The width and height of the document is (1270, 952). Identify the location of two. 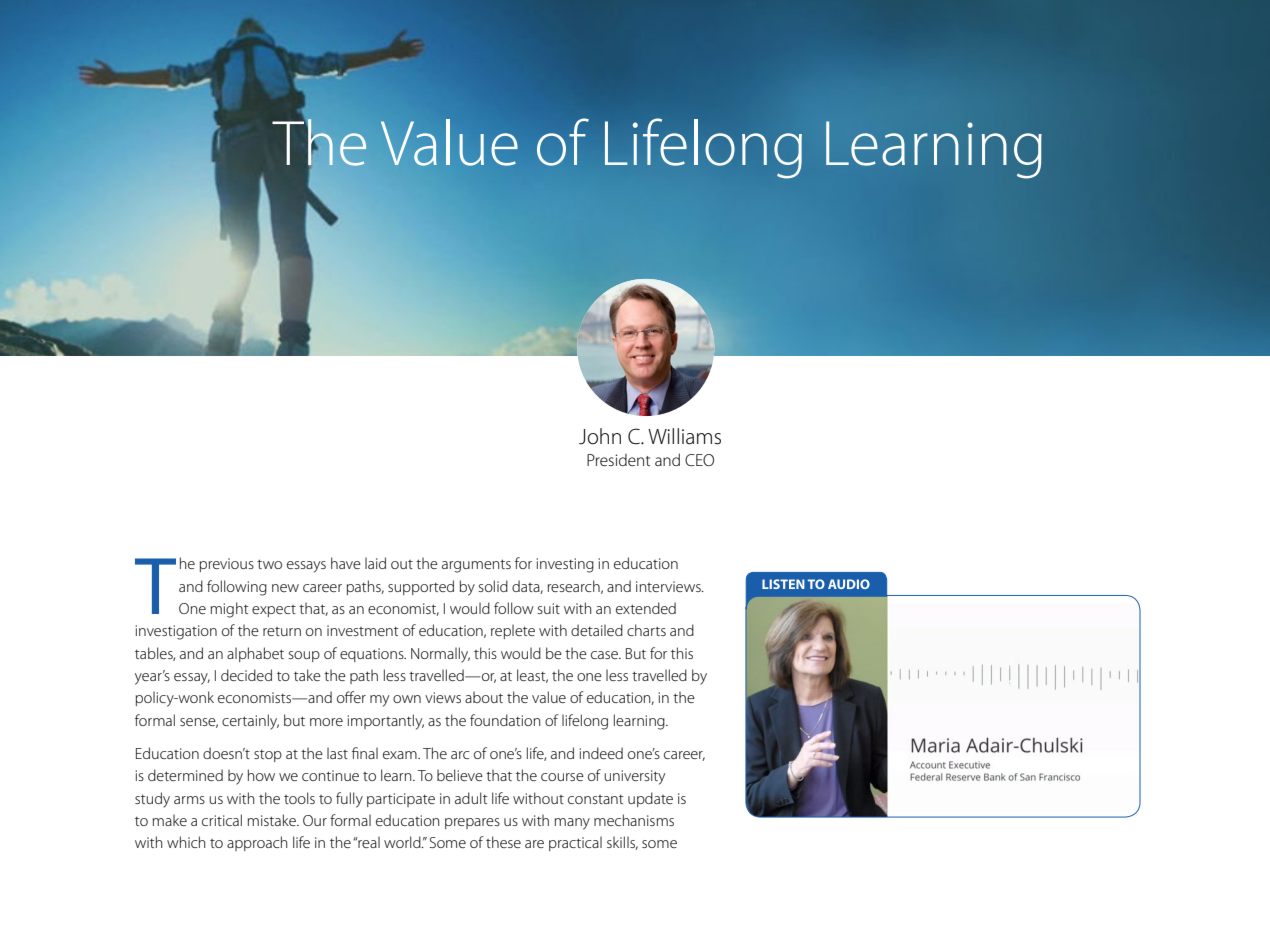
(269, 564).
